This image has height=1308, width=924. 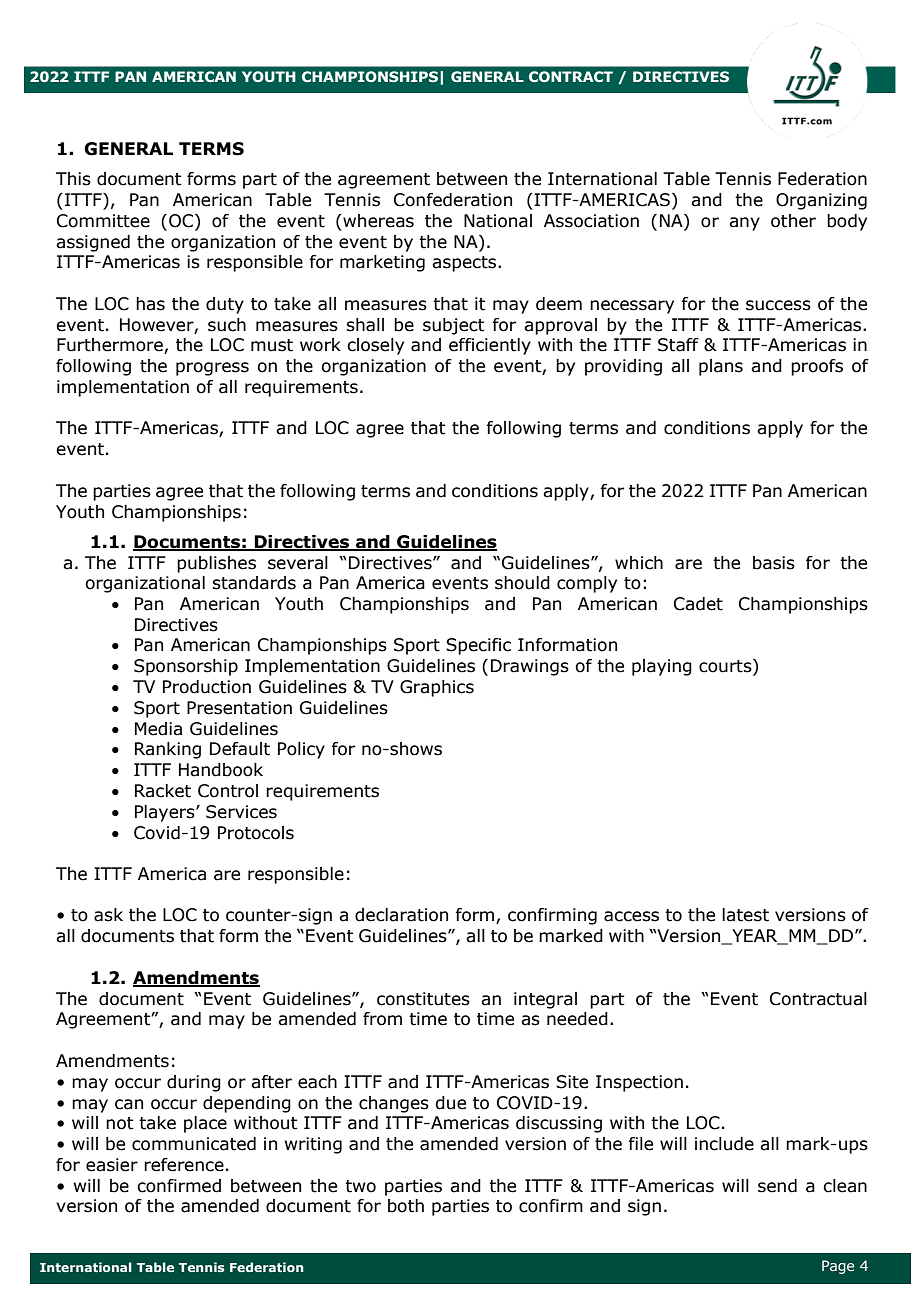 I want to click on Committee, so click(x=103, y=221).
